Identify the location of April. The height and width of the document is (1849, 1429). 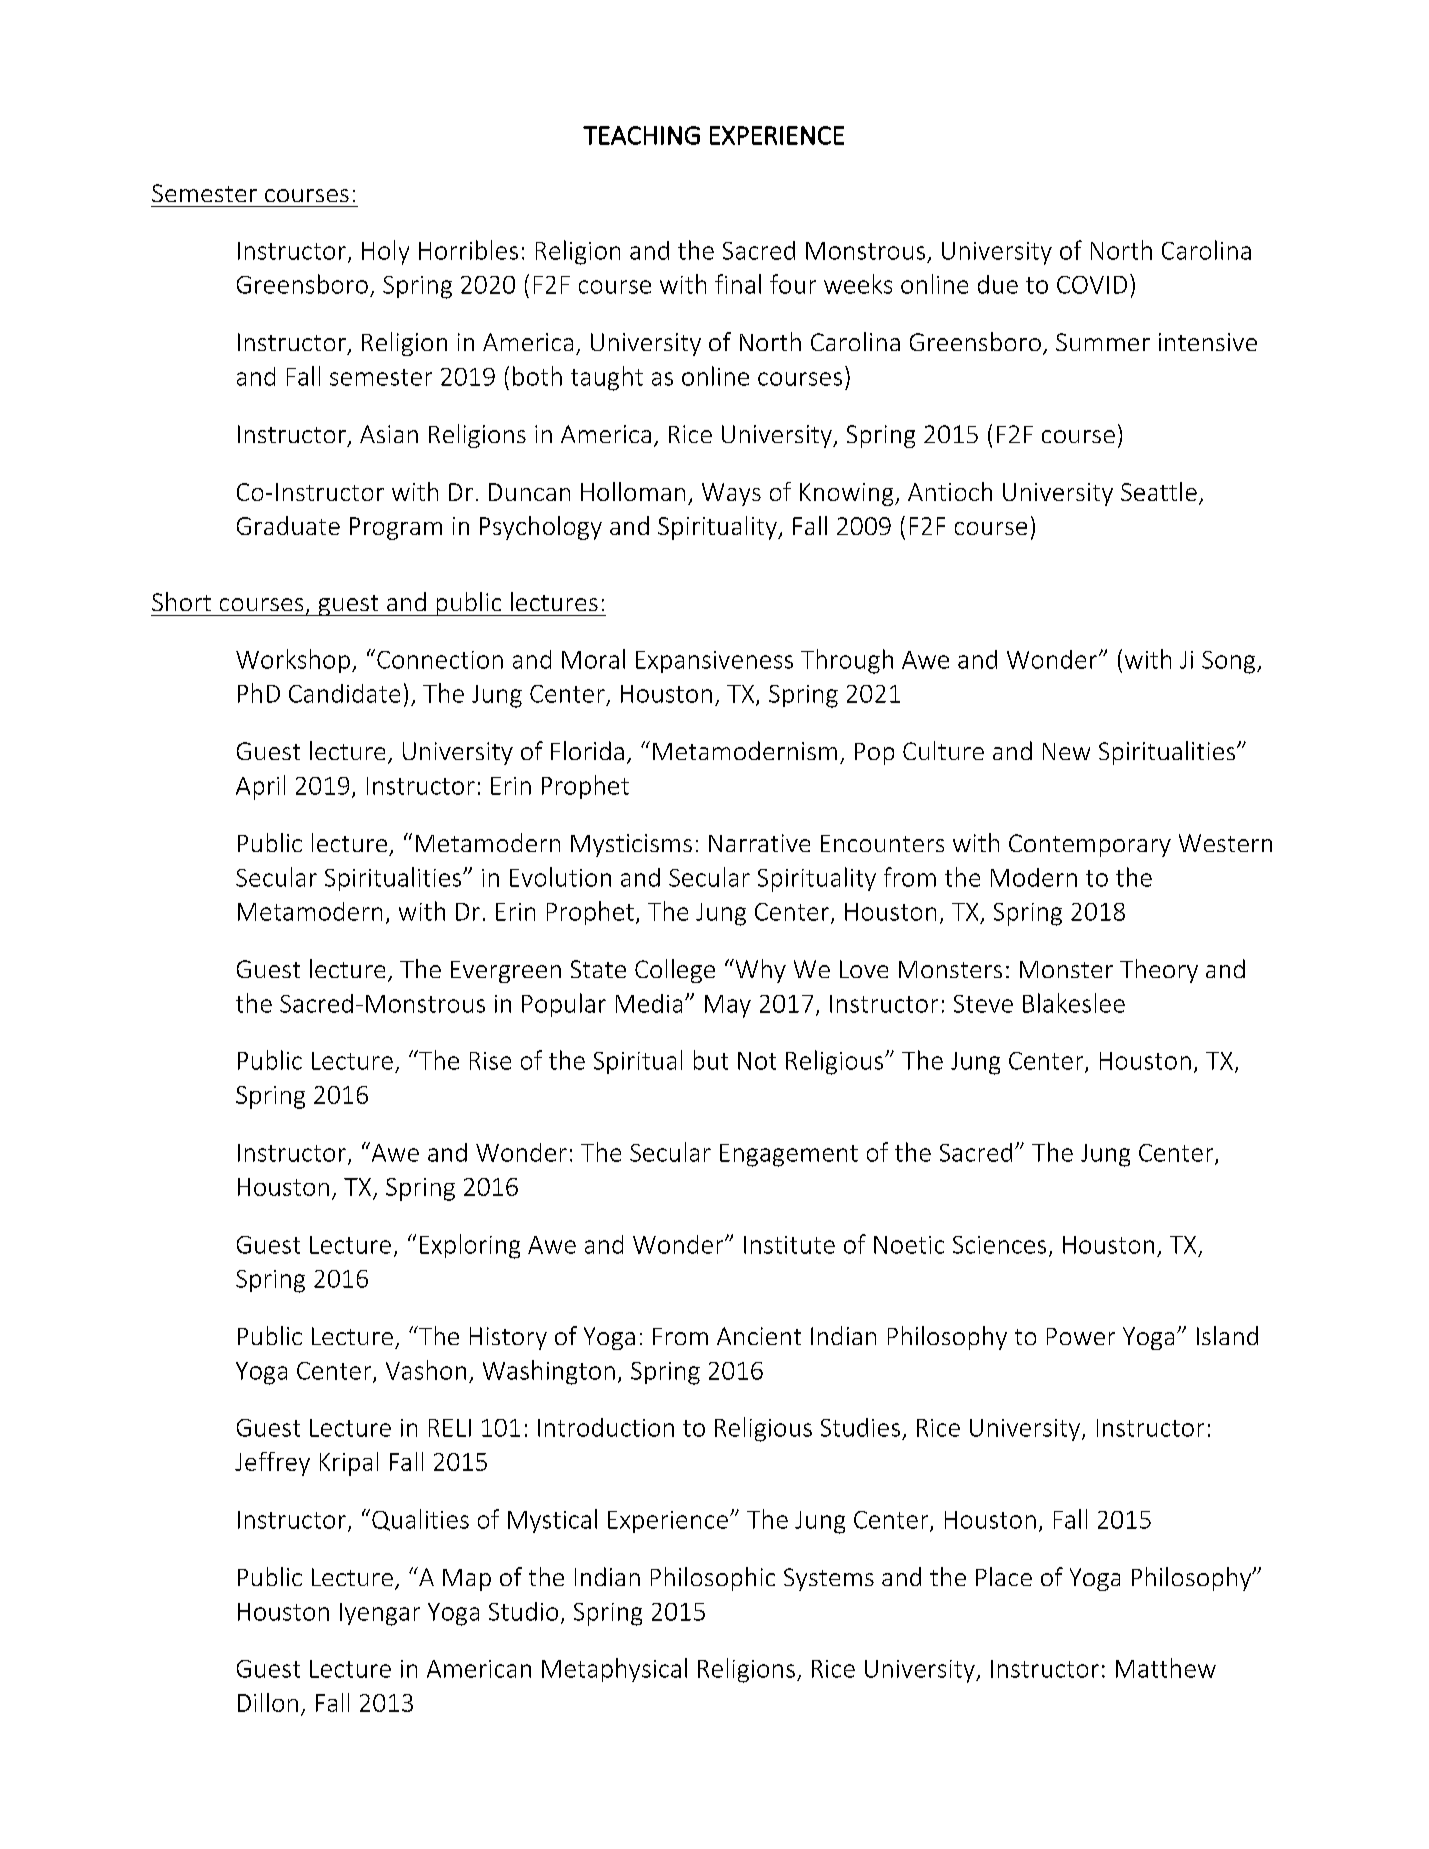
(260, 787).
